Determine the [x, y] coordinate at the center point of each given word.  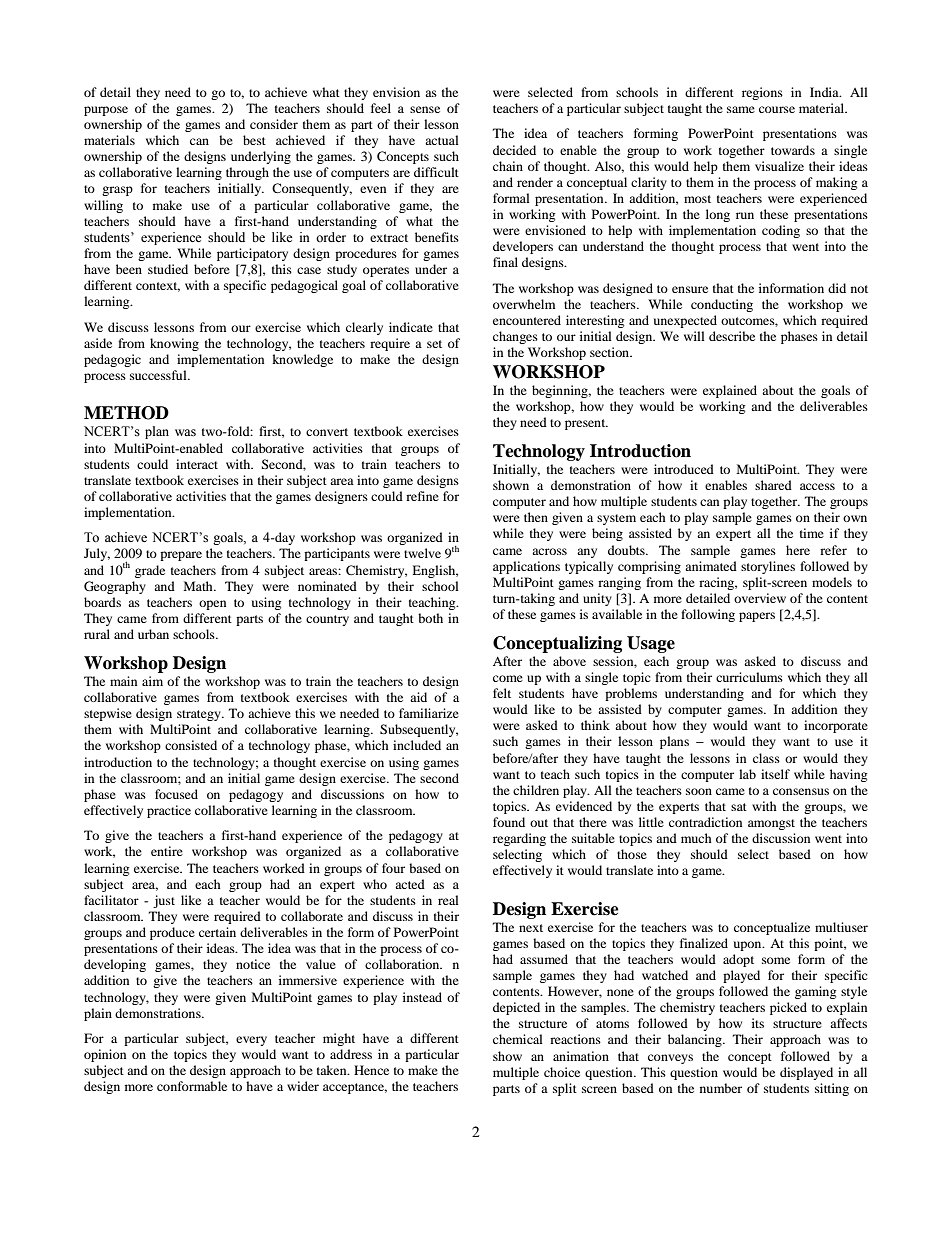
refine [422, 496]
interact [197, 464]
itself [775, 774]
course [777, 109]
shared [773, 485]
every [251, 1041]
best [254, 140]
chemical [518, 1039]
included [417, 745]
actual [442, 140]
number [721, 1088]
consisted [191, 745]
